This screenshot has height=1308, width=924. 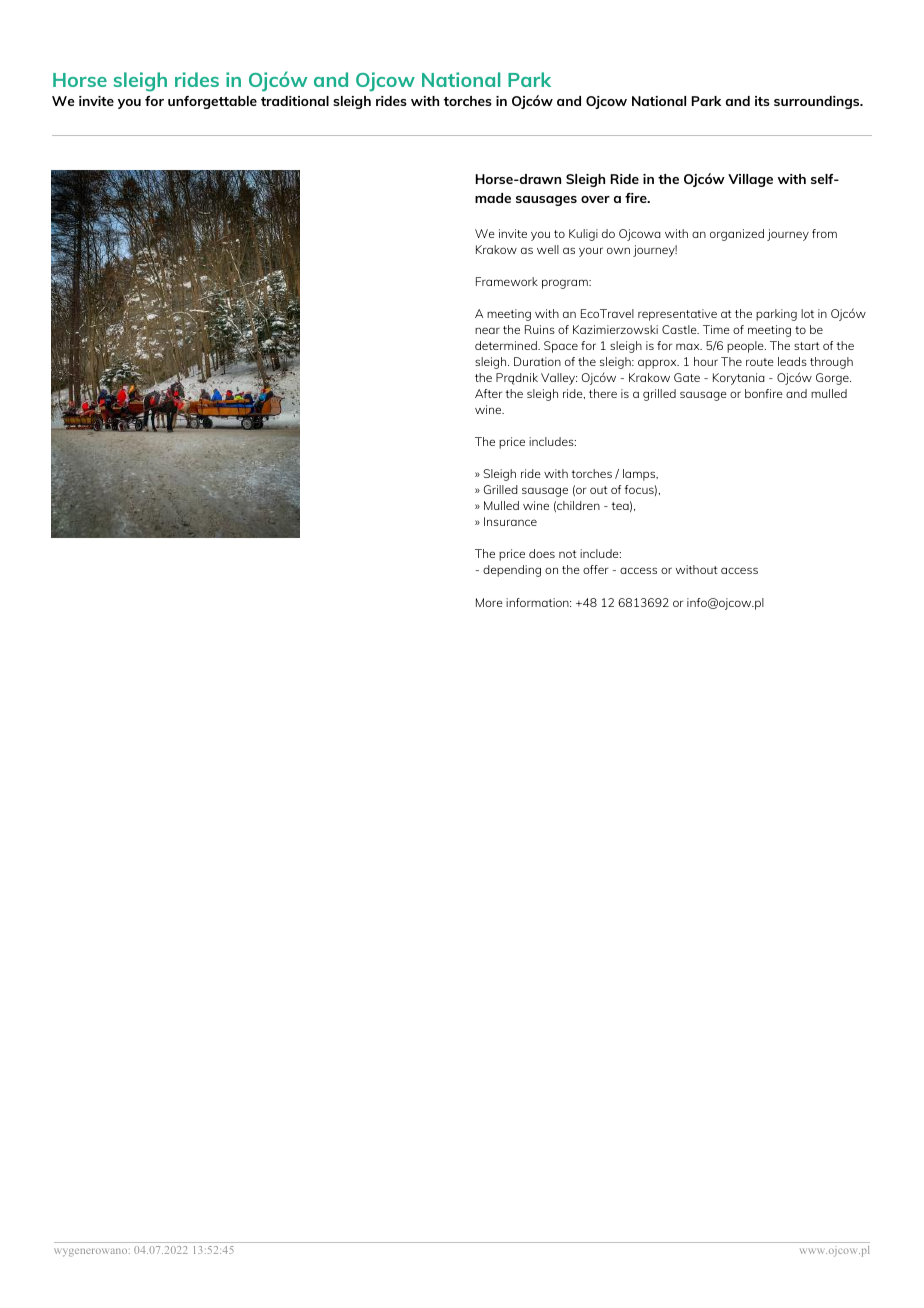 I want to click on people, so click(x=746, y=347).
